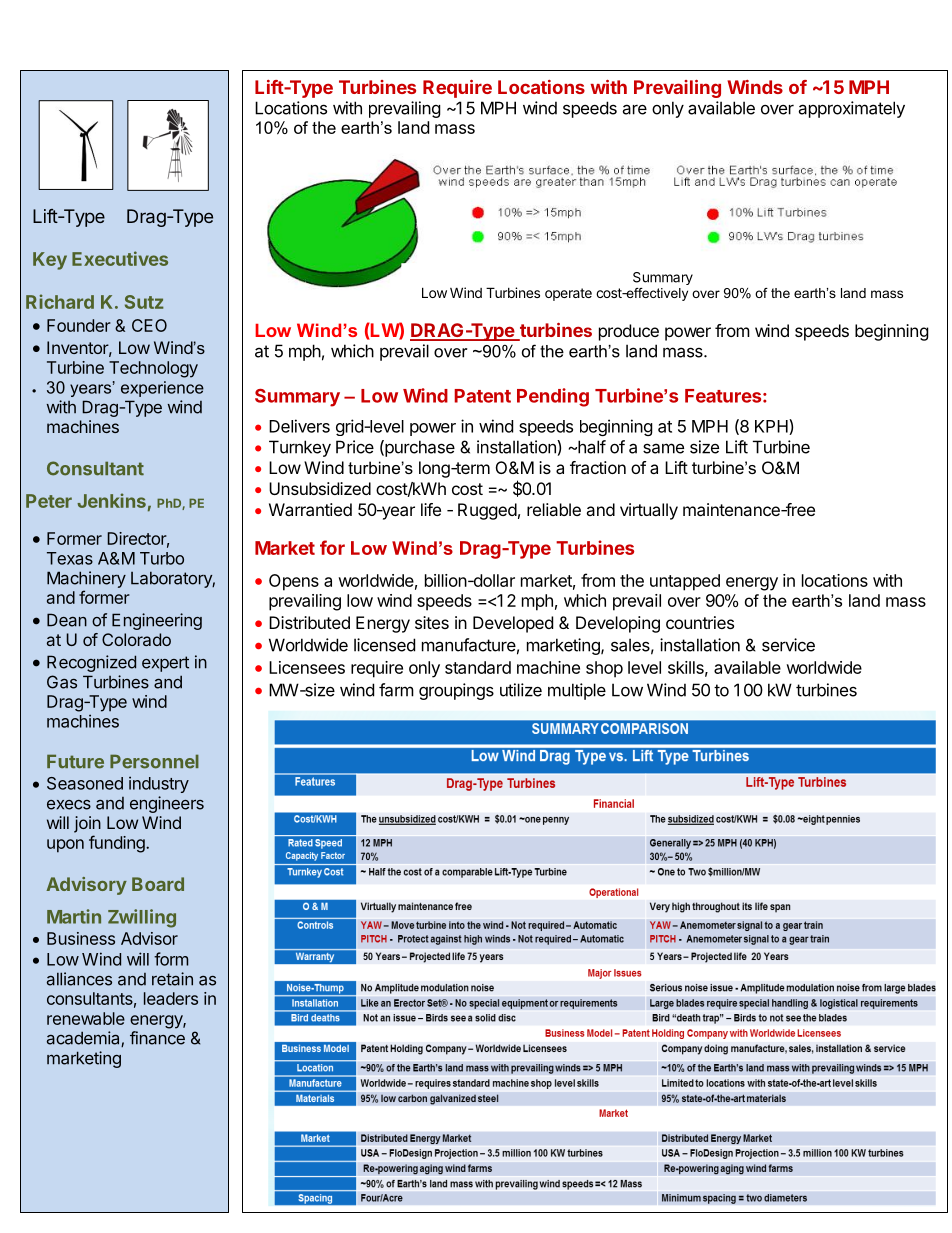 This screenshot has width=952, height=1233. What do you see at coordinates (788, 645) in the screenshot?
I see `service` at bounding box center [788, 645].
